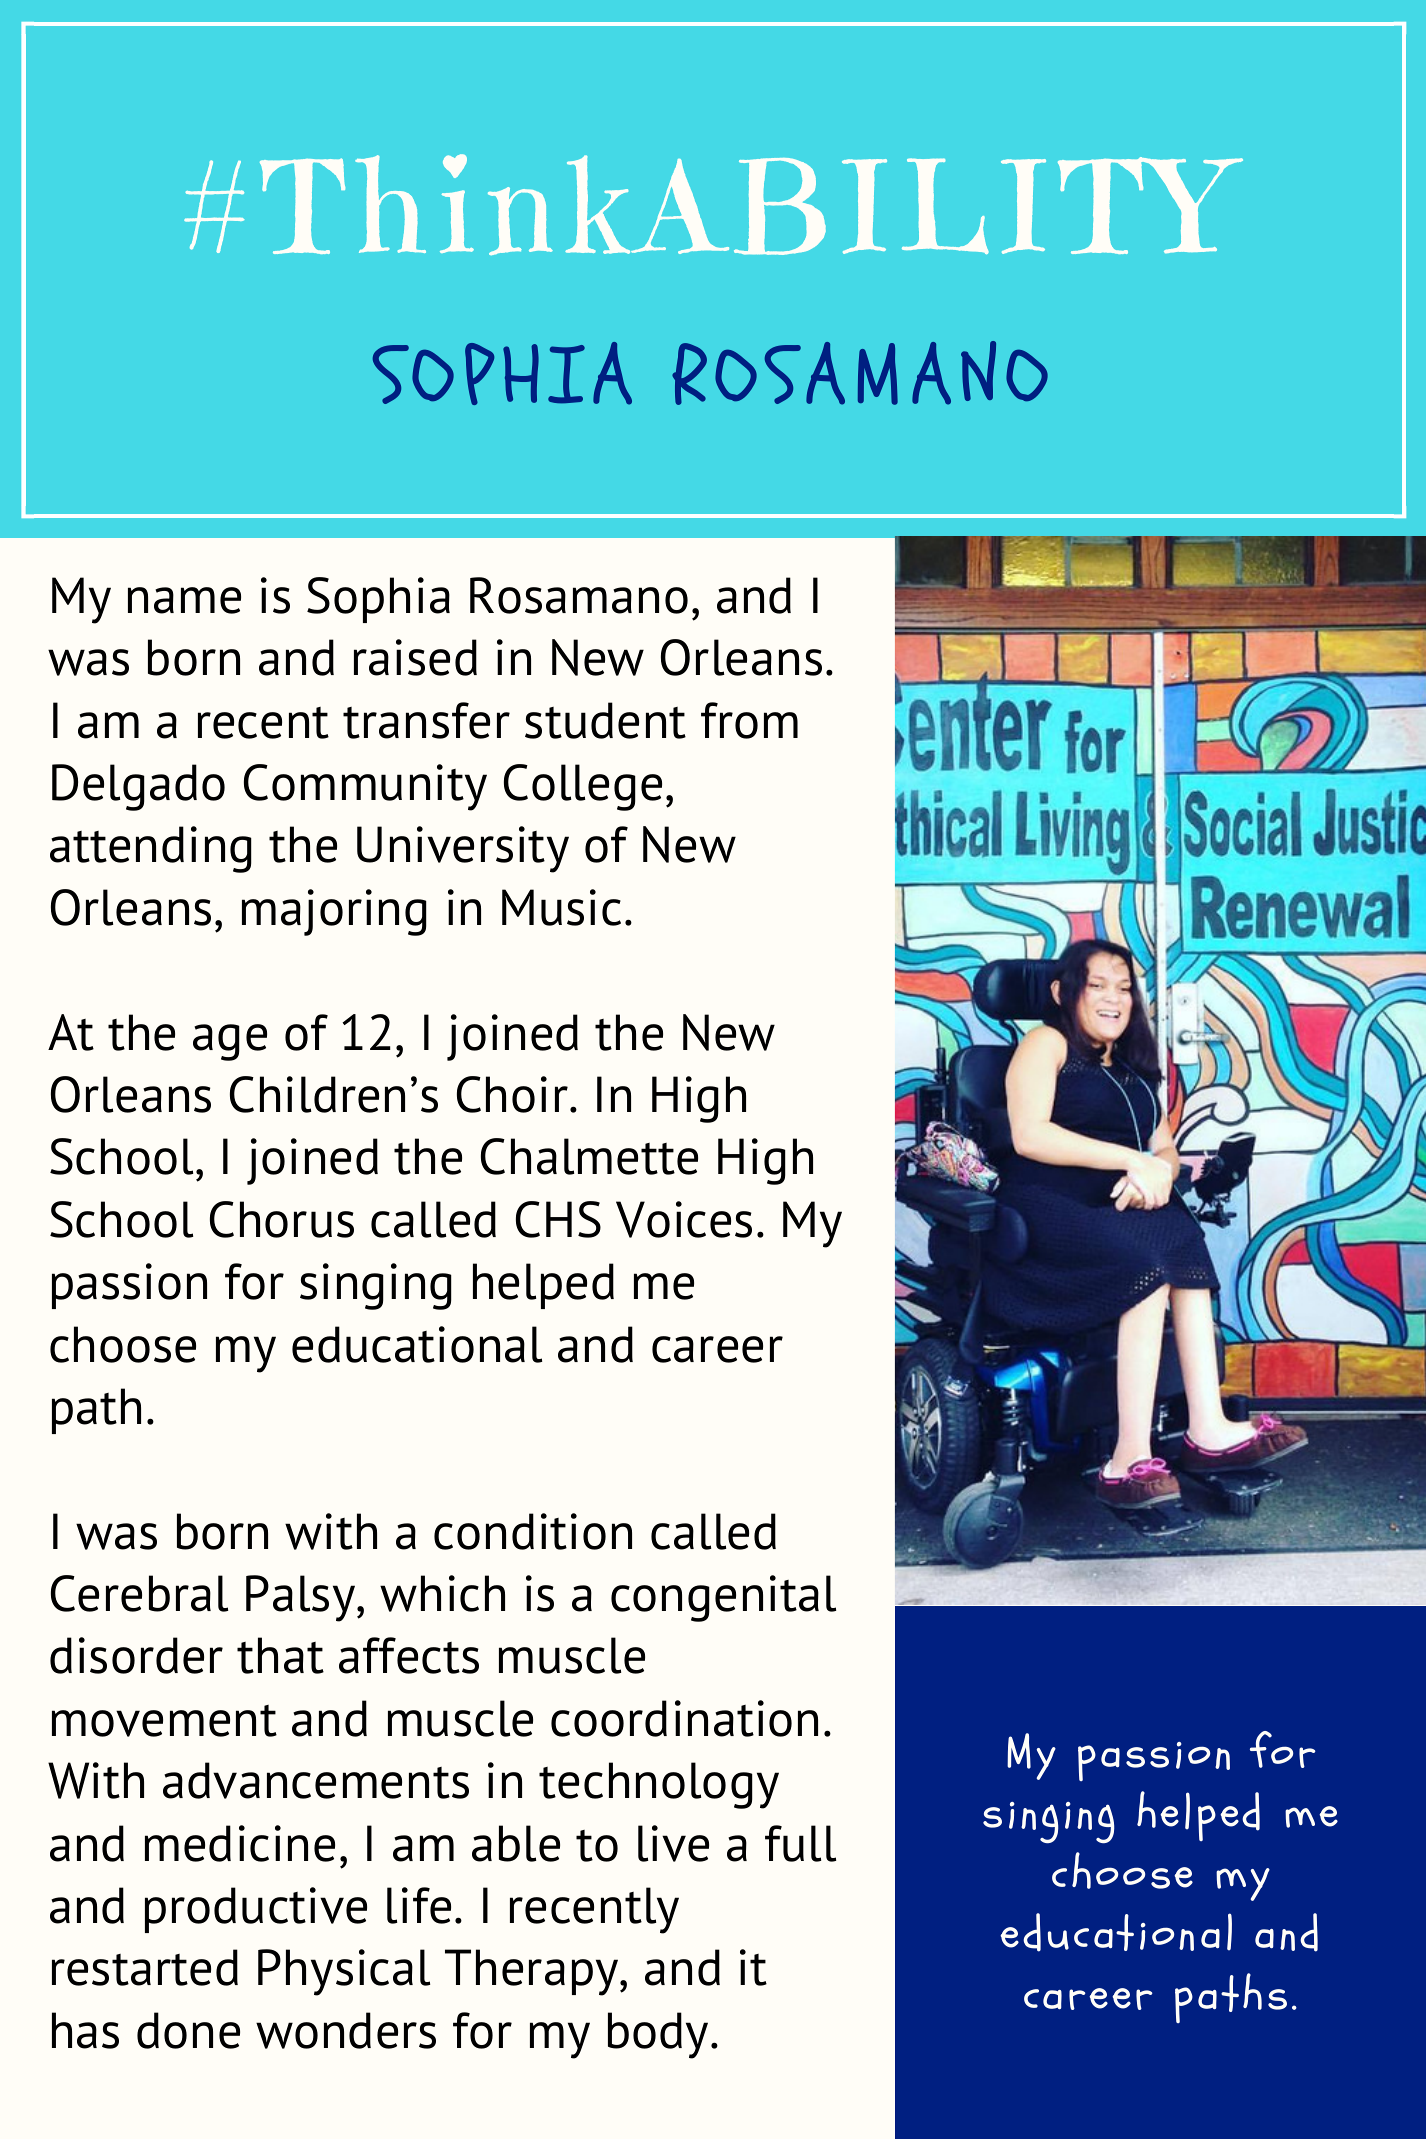 This screenshot has width=1426, height=2139. I want to click on age, so click(230, 1042).
